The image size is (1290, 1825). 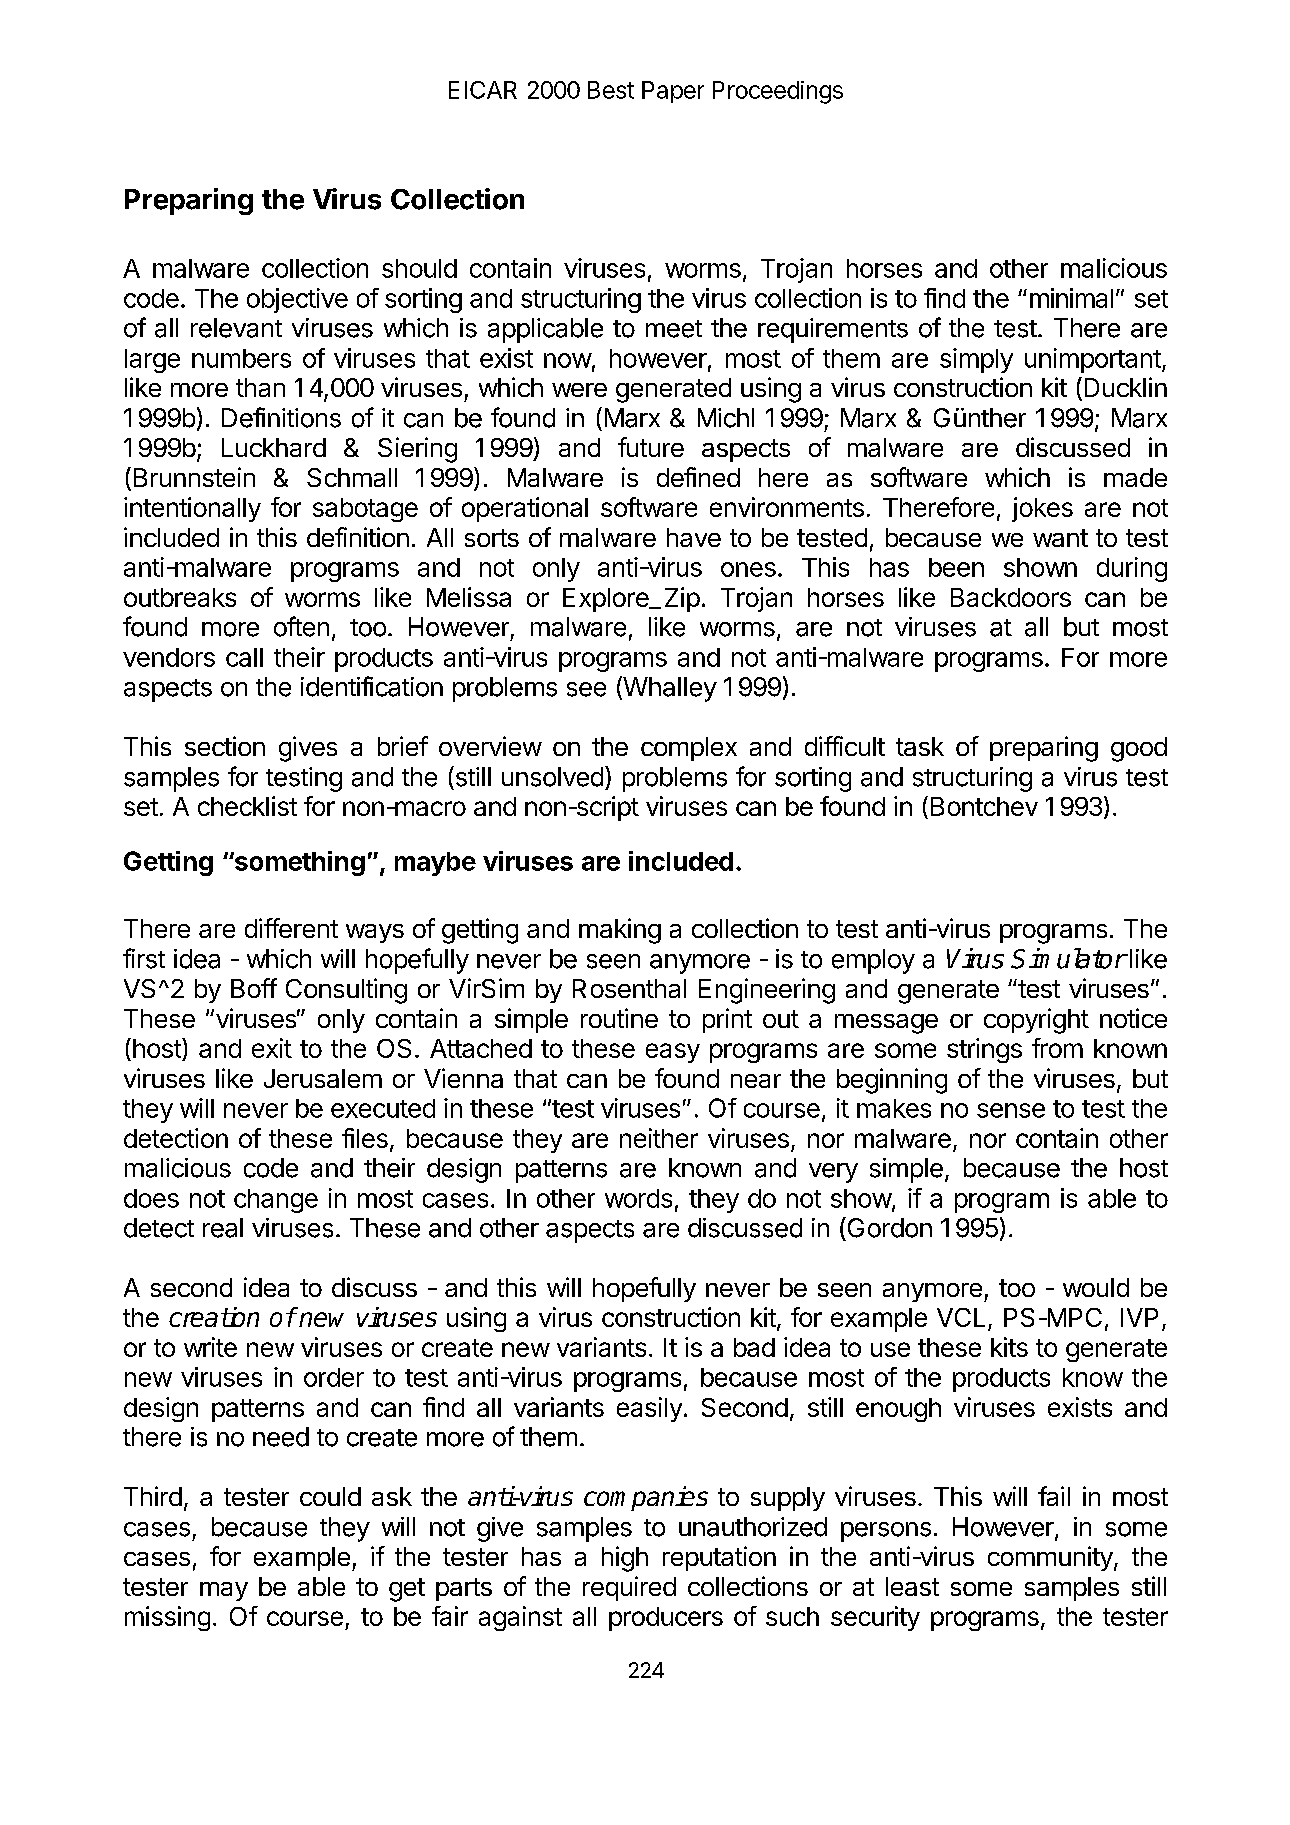 I want to click on Paper, so click(x=673, y=92).
